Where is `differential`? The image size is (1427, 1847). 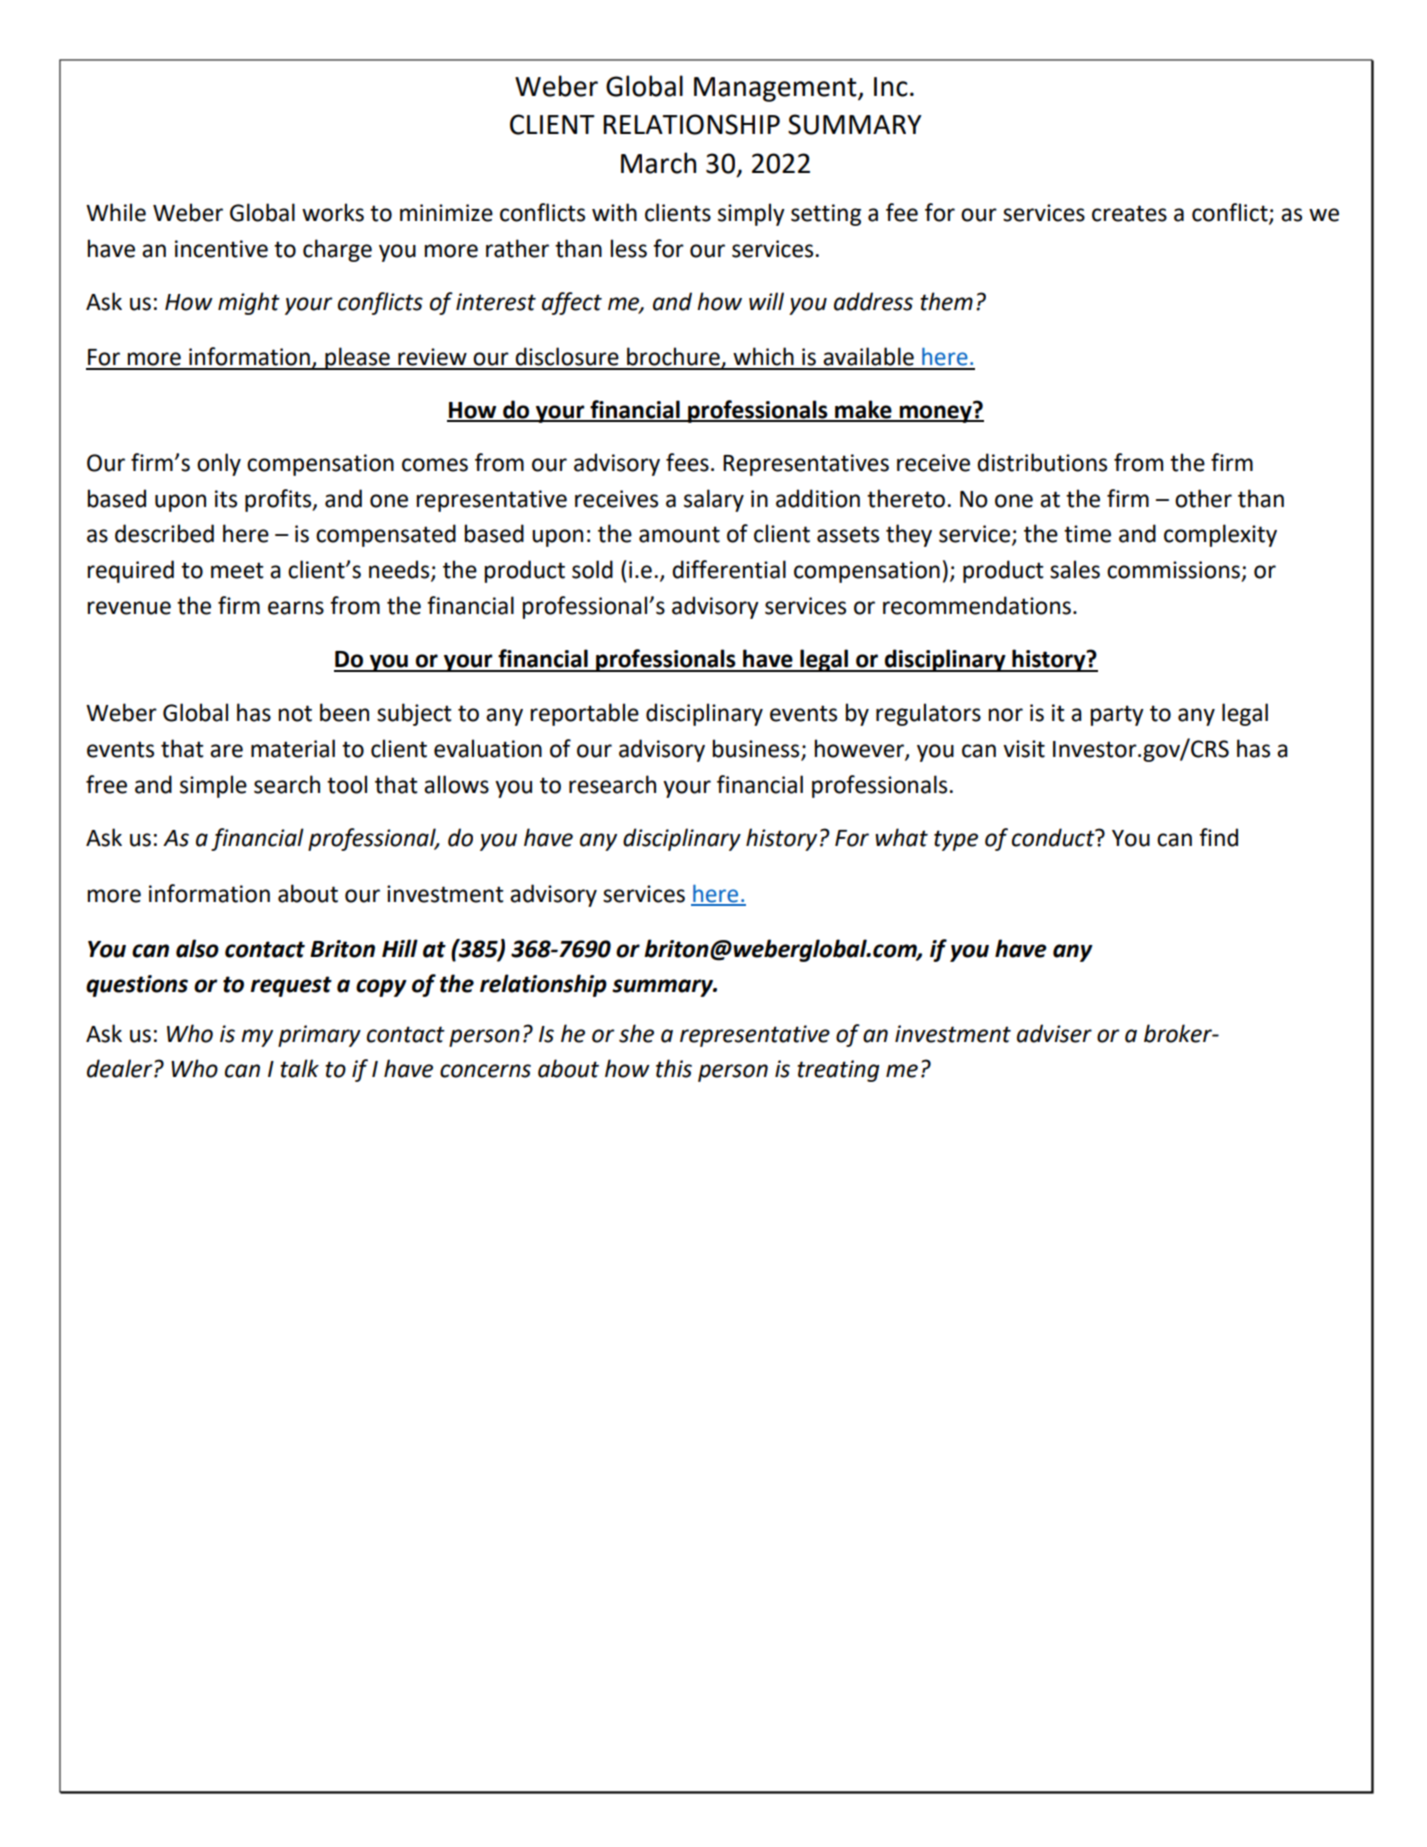
differential is located at coordinates (729, 569).
